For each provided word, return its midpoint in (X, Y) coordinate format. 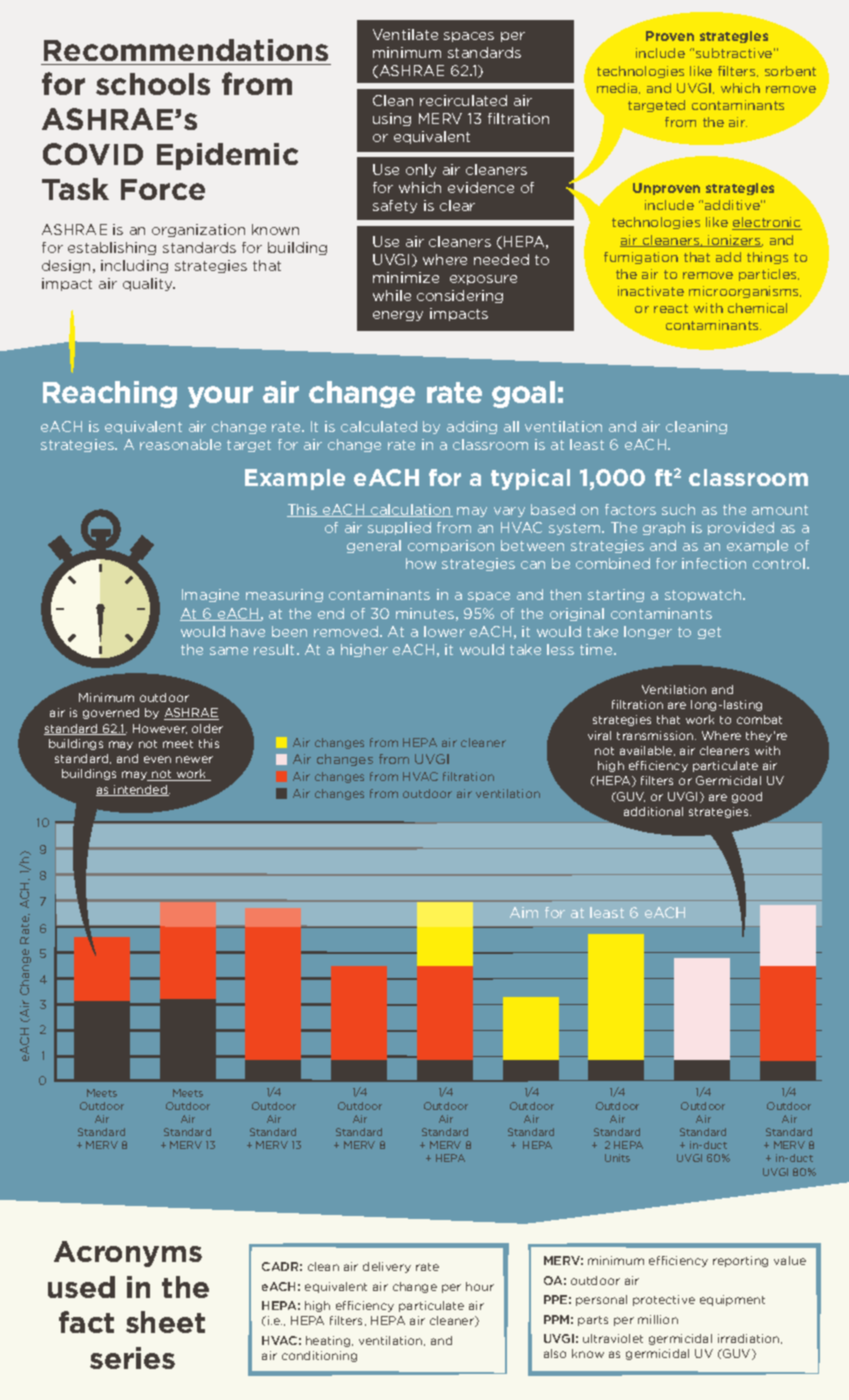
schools (153, 84)
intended (141, 790)
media (618, 88)
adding (472, 427)
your (220, 397)
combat (759, 719)
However (160, 729)
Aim (524, 912)
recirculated (463, 100)
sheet (165, 1322)
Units (617, 1158)
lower (444, 631)
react (671, 308)
